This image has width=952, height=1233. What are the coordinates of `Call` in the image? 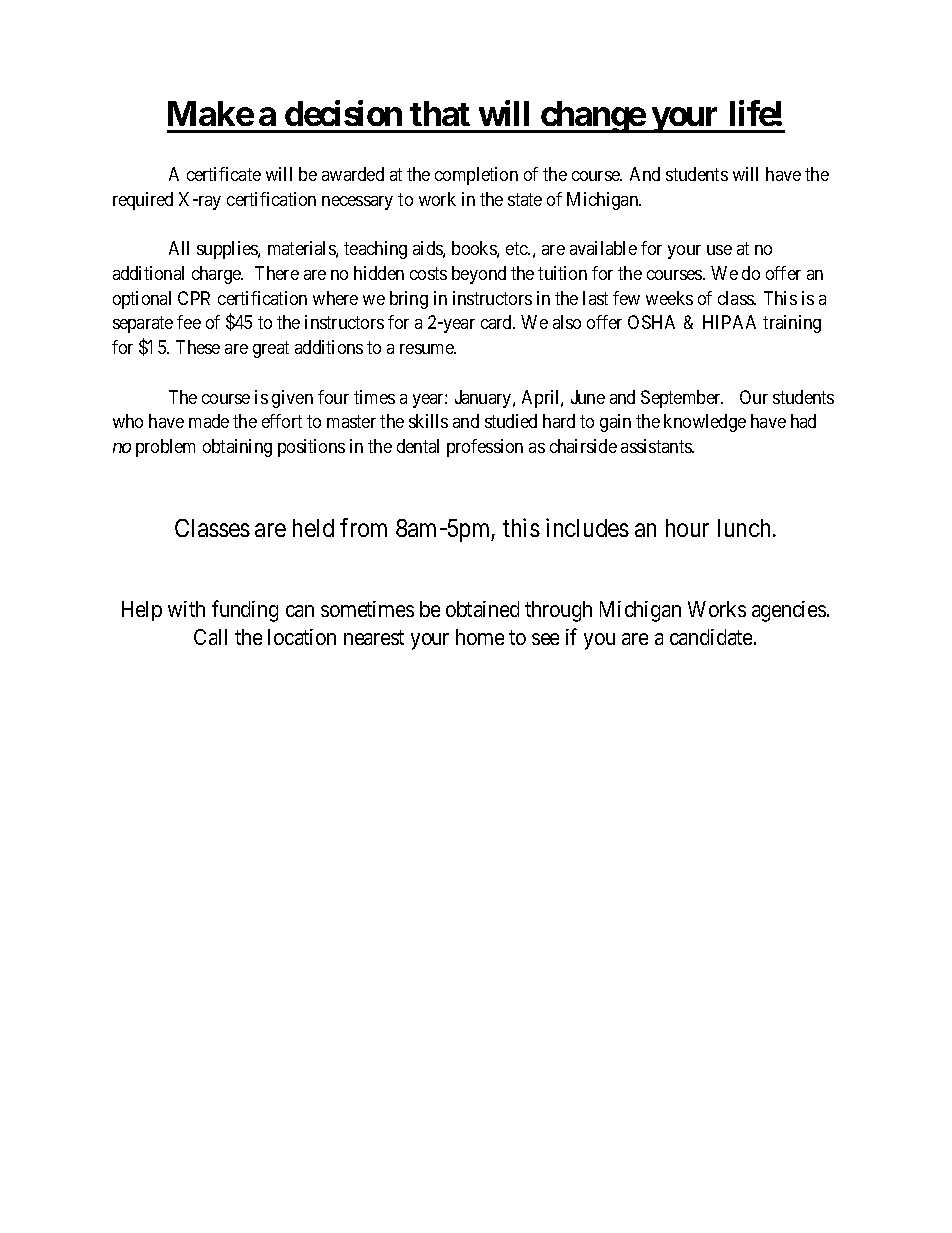 It's located at (210, 637).
